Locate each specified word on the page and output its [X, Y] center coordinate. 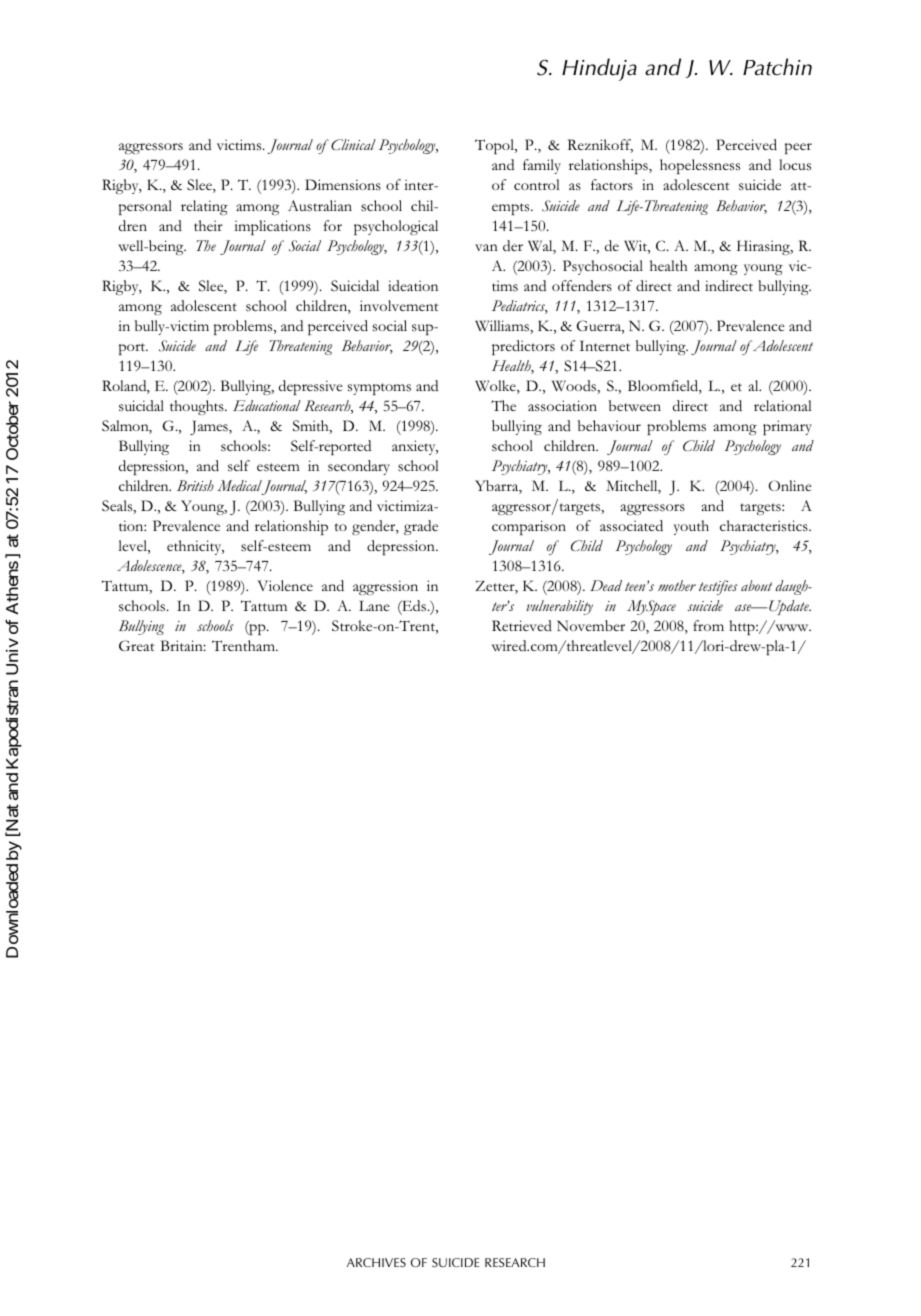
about [756, 585]
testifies [718, 587]
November [591, 625]
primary [787, 427]
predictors [523, 347]
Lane [374, 605]
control [536, 184]
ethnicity [195, 547]
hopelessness [700, 166]
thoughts [198, 407]
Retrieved [522, 625]
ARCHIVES [376, 1262]
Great [137, 645]
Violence [285, 585]
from [708, 625]
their [208, 225]
